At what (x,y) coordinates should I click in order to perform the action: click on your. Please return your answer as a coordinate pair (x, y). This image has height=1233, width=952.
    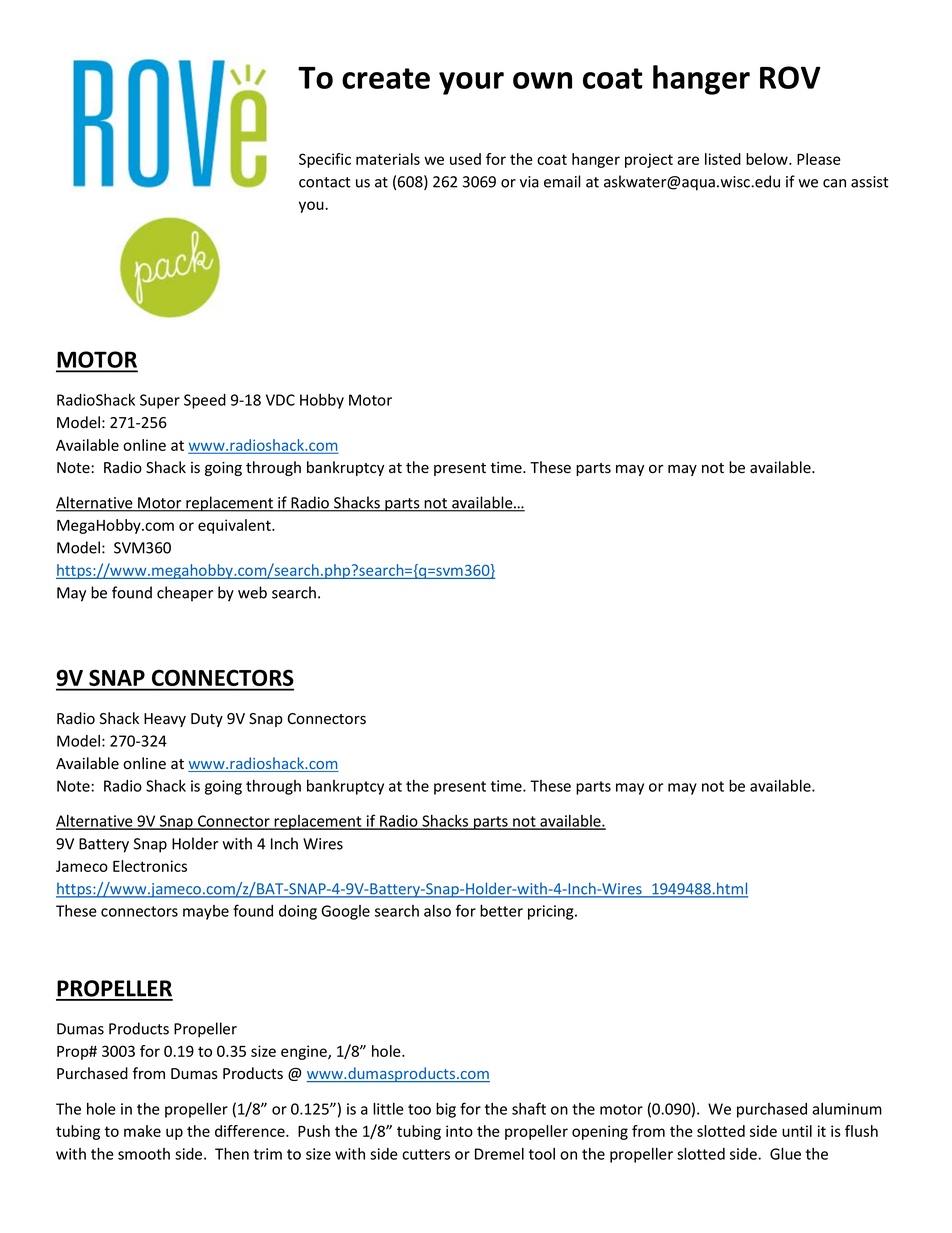
    Looking at the image, I should click on (471, 83).
